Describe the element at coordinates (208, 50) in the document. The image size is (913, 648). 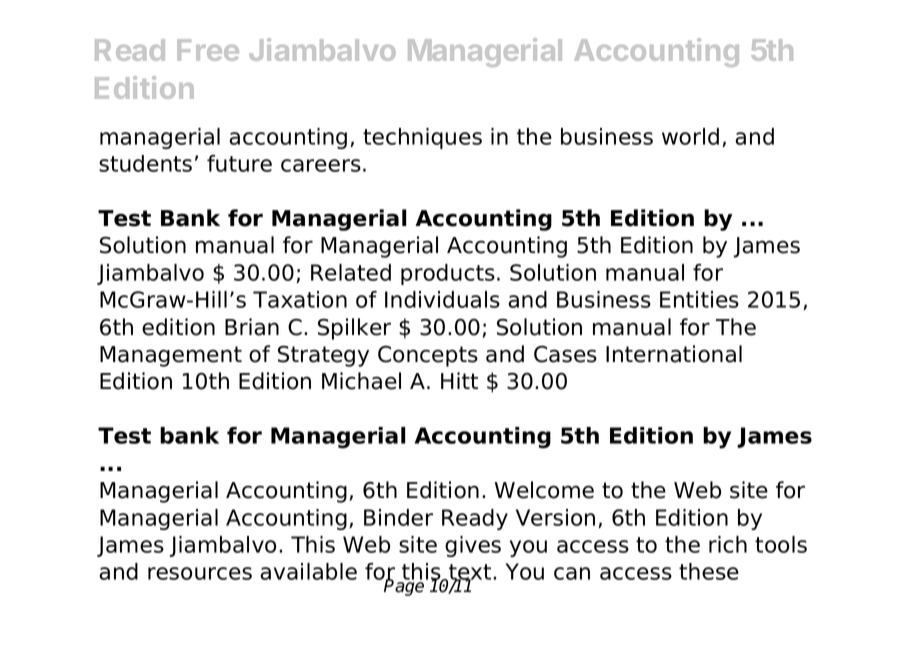
I see `Free` at that location.
